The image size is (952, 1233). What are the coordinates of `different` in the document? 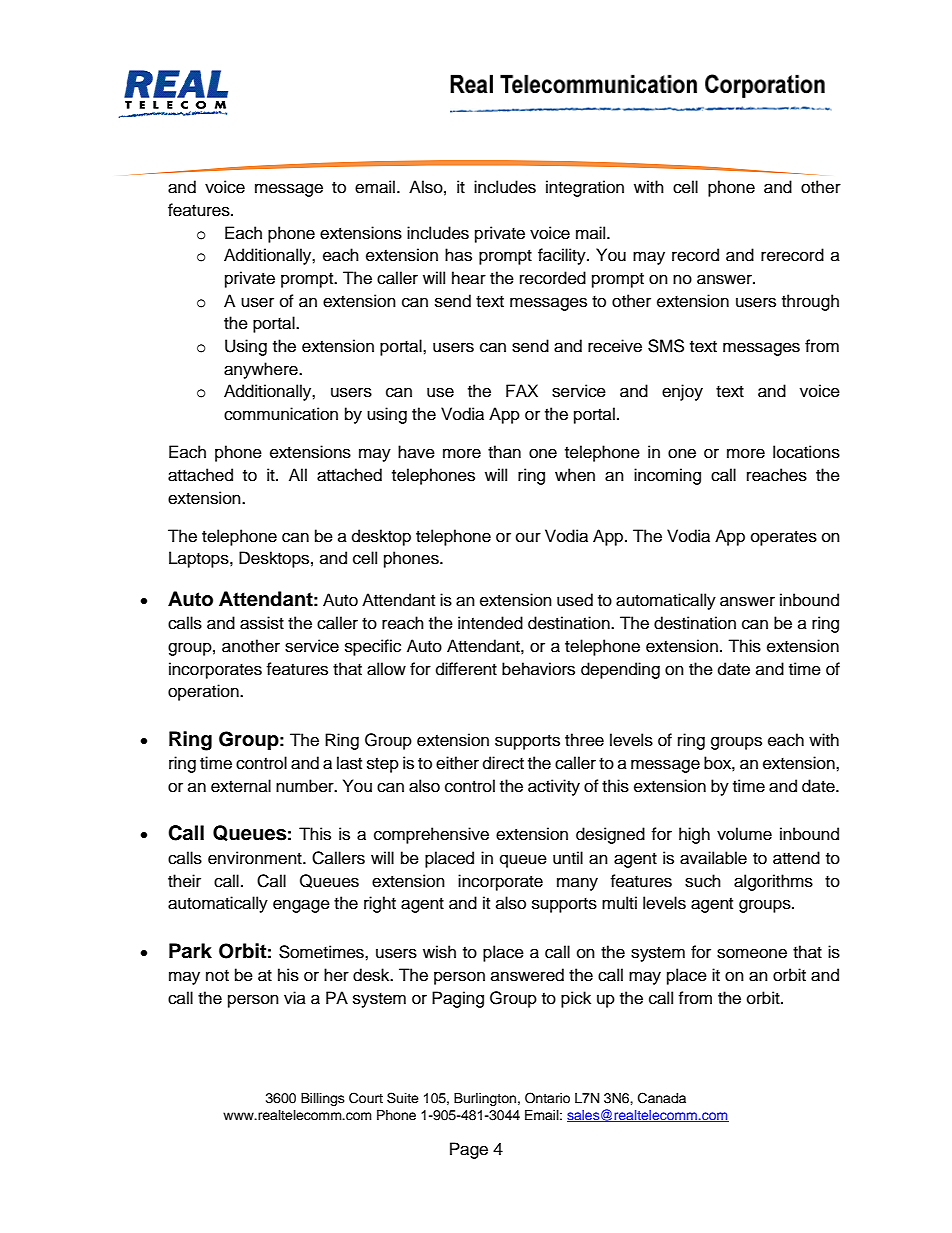 It's located at (466, 669).
